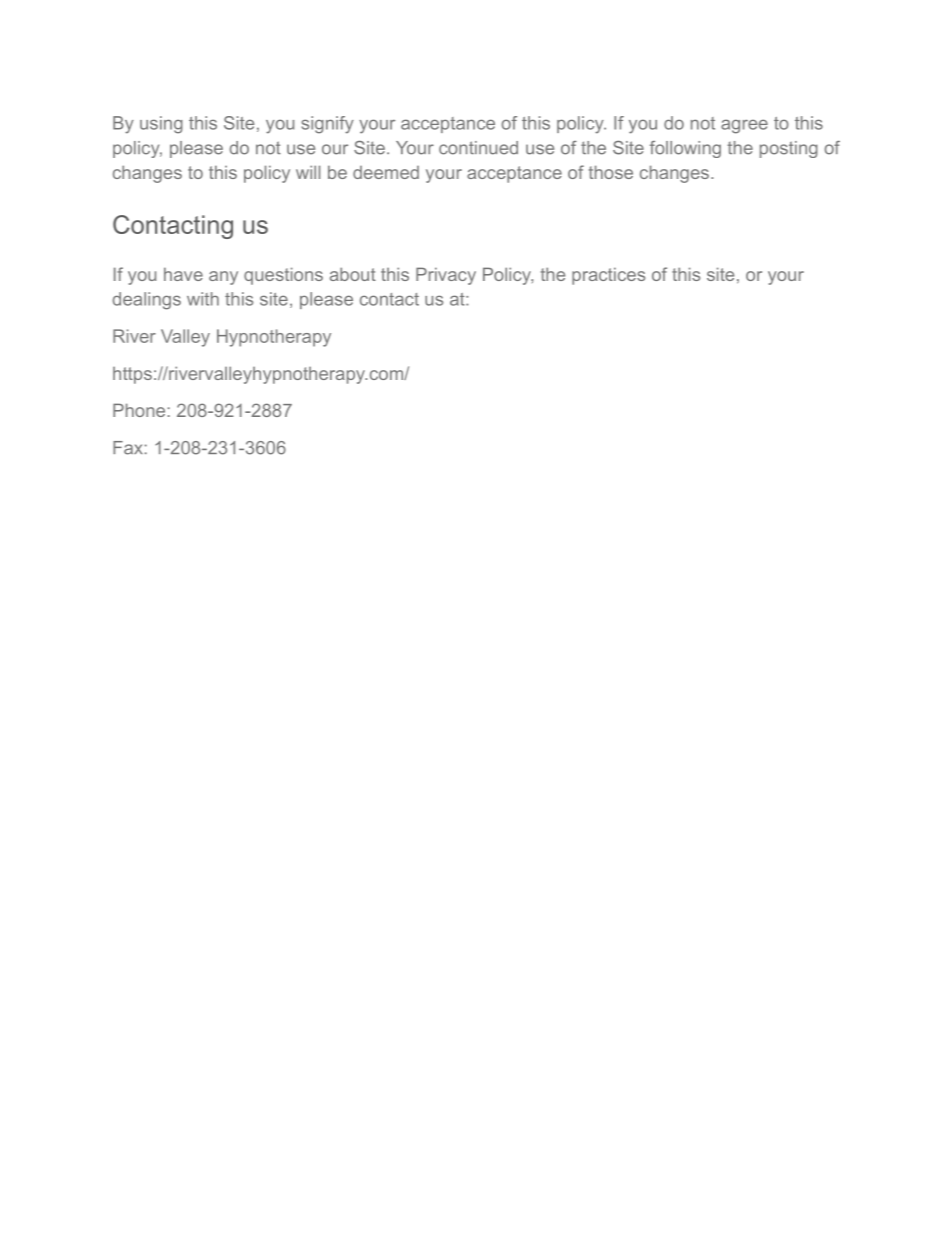 This screenshot has width=952, height=1233. What do you see at coordinates (139, 410) in the screenshot?
I see `Phone` at bounding box center [139, 410].
